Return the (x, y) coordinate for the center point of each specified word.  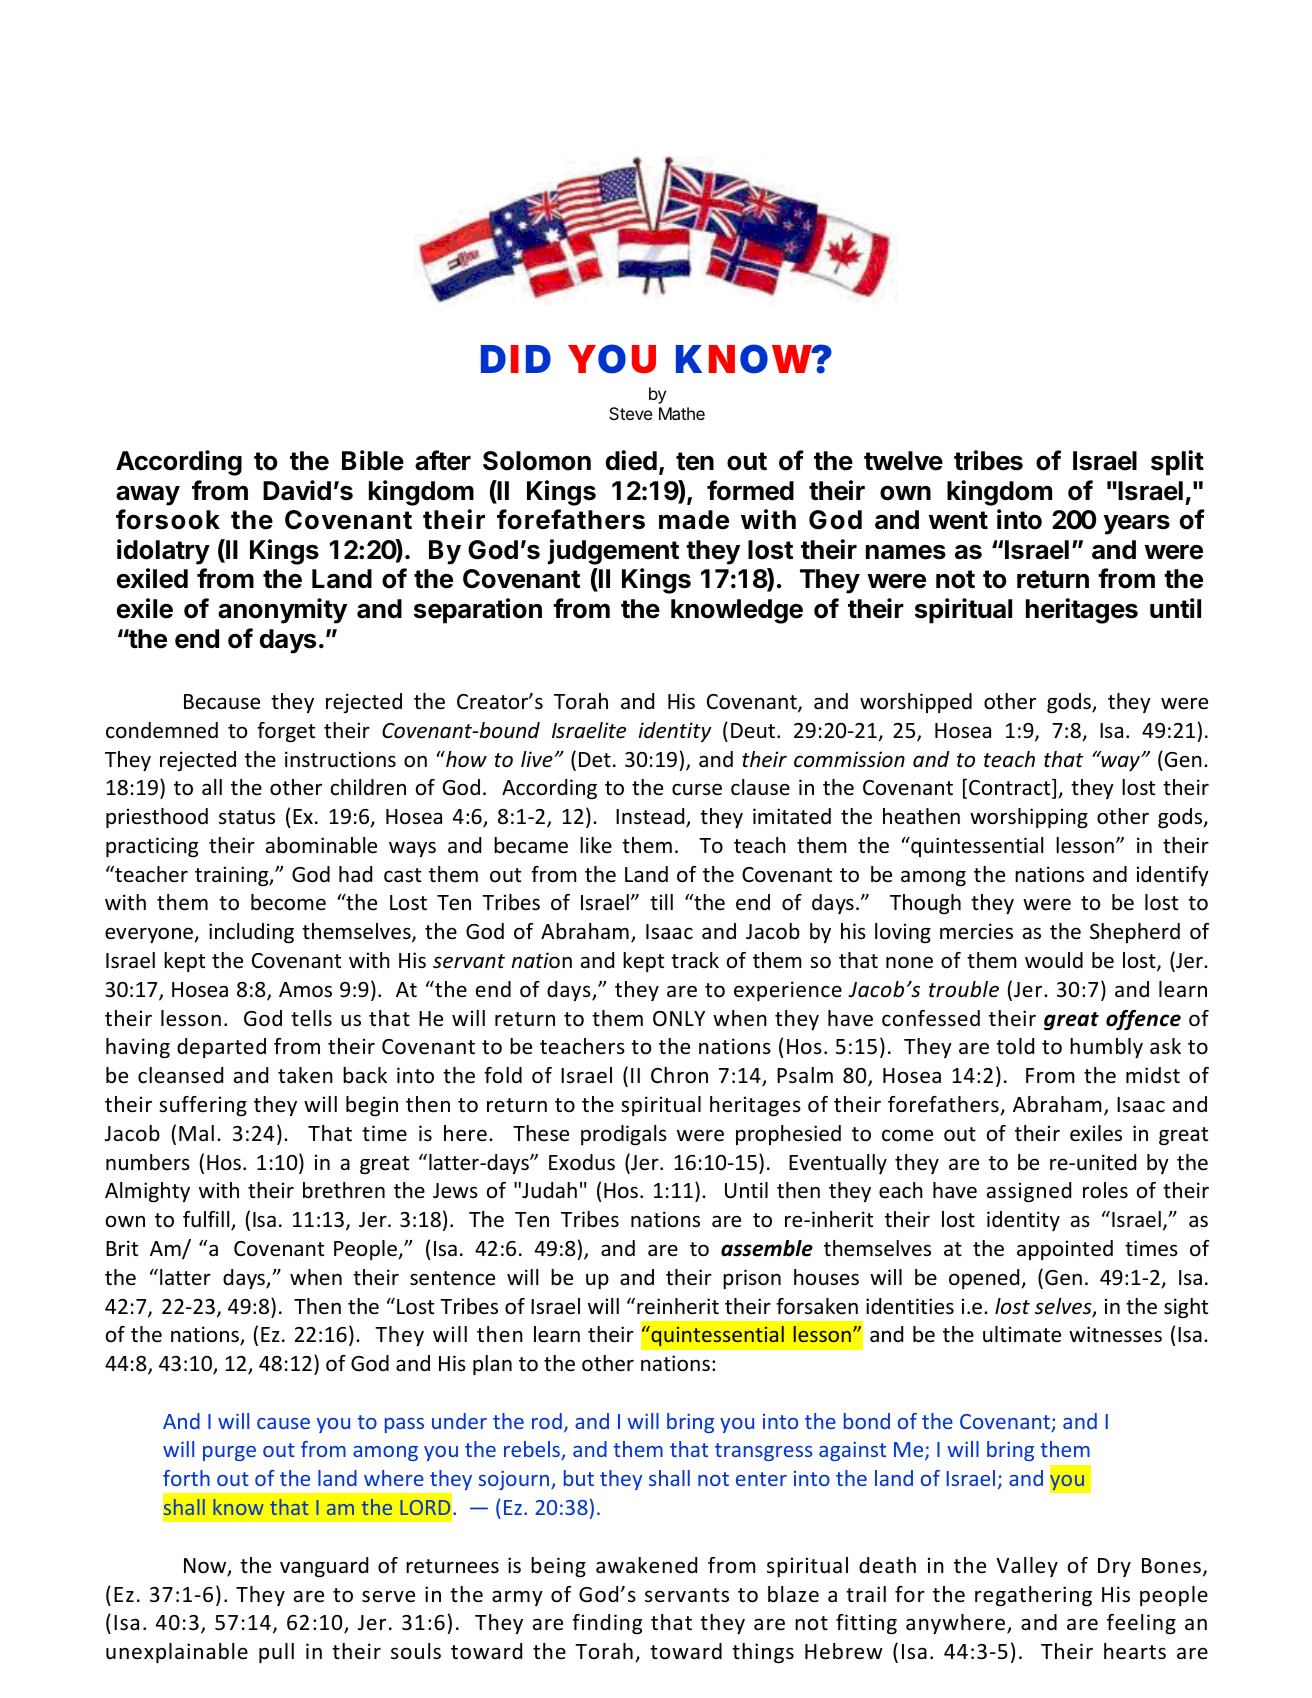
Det (595, 760)
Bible (373, 460)
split (1177, 463)
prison (752, 1279)
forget (286, 732)
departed (221, 1048)
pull (276, 1653)
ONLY (679, 1019)
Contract (1011, 789)
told (1015, 1046)
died (631, 460)
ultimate (1022, 1334)
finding (607, 1624)
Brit (122, 1248)
